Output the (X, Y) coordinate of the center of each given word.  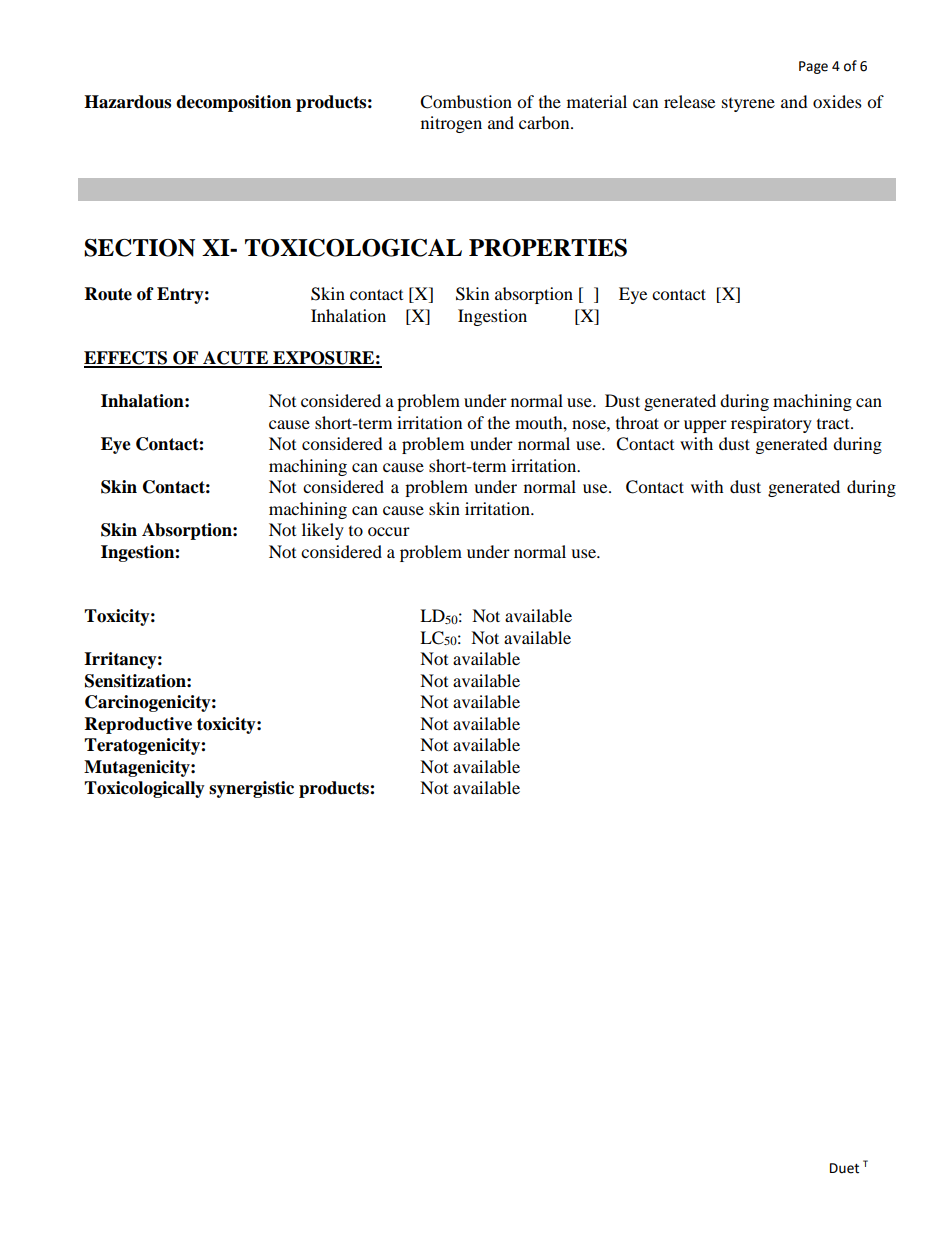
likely (323, 531)
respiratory (771, 424)
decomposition (233, 103)
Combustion (466, 102)
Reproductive (138, 725)
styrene (748, 105)
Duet (844, 1168)
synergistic (251, 789)
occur (389, 531)
